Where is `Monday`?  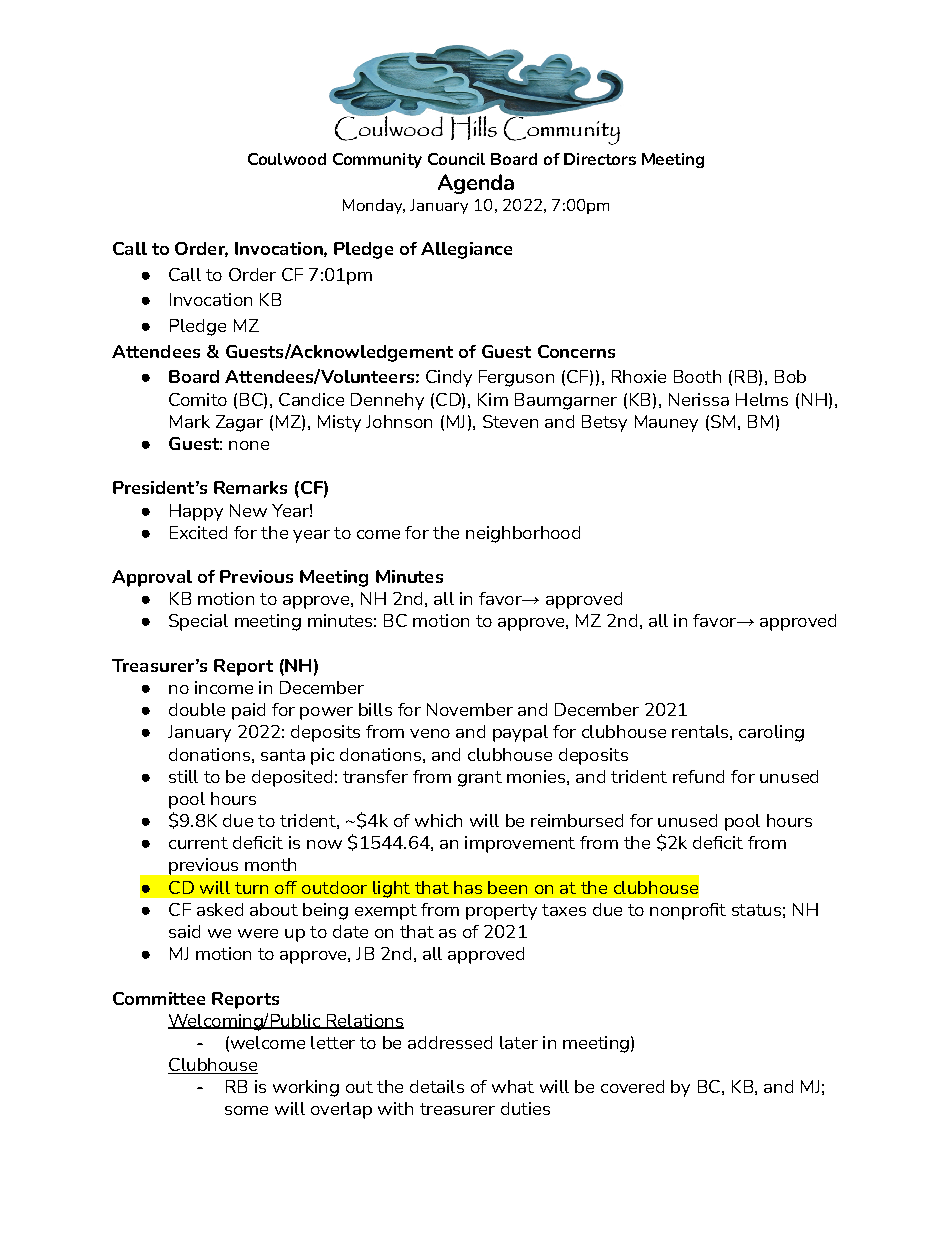 Monday is located at coordinates (374, 206).
